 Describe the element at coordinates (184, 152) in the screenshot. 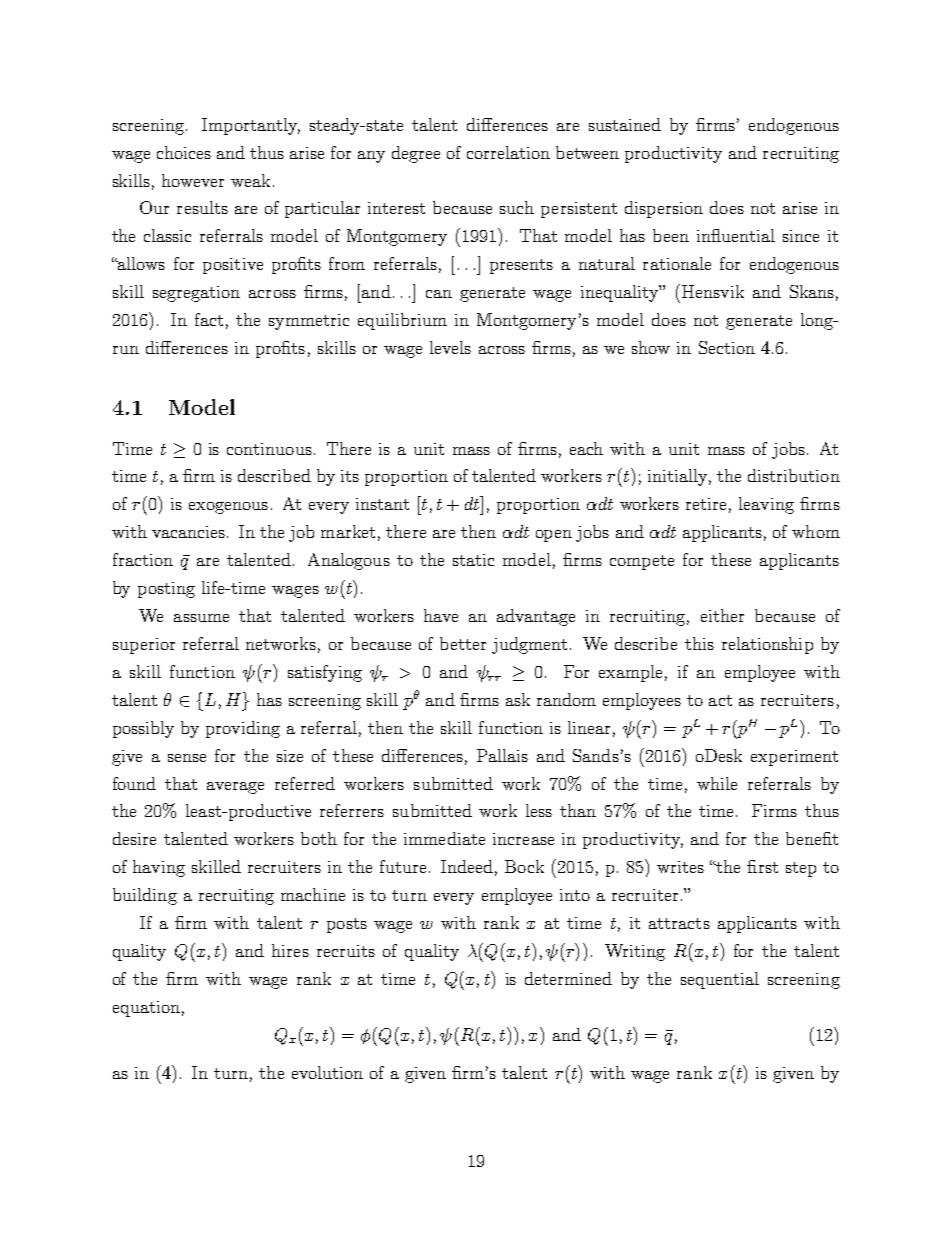

I see `choices` at that location.
